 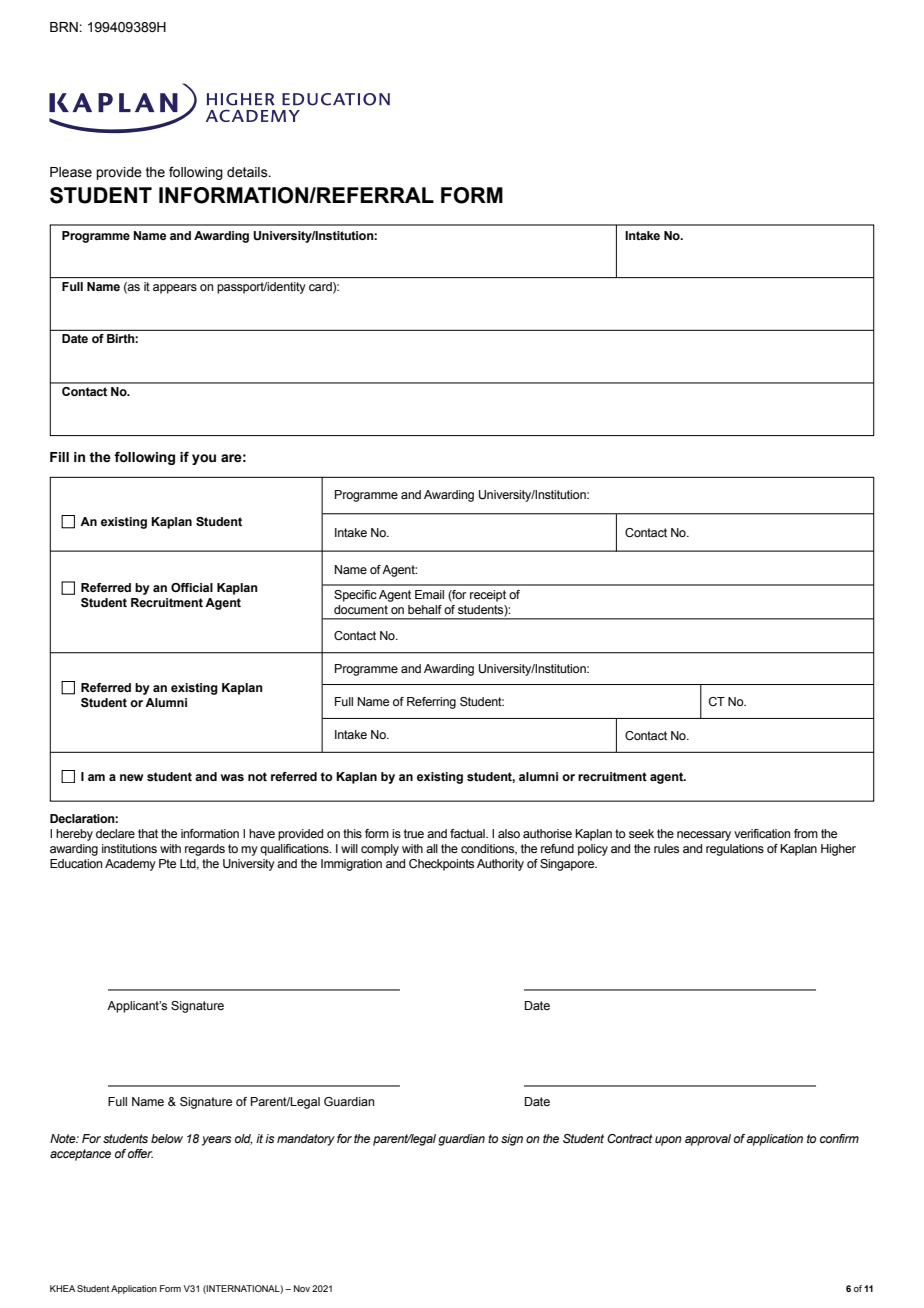 I want to click on Checkpoints, so click(x=441, y=865).
